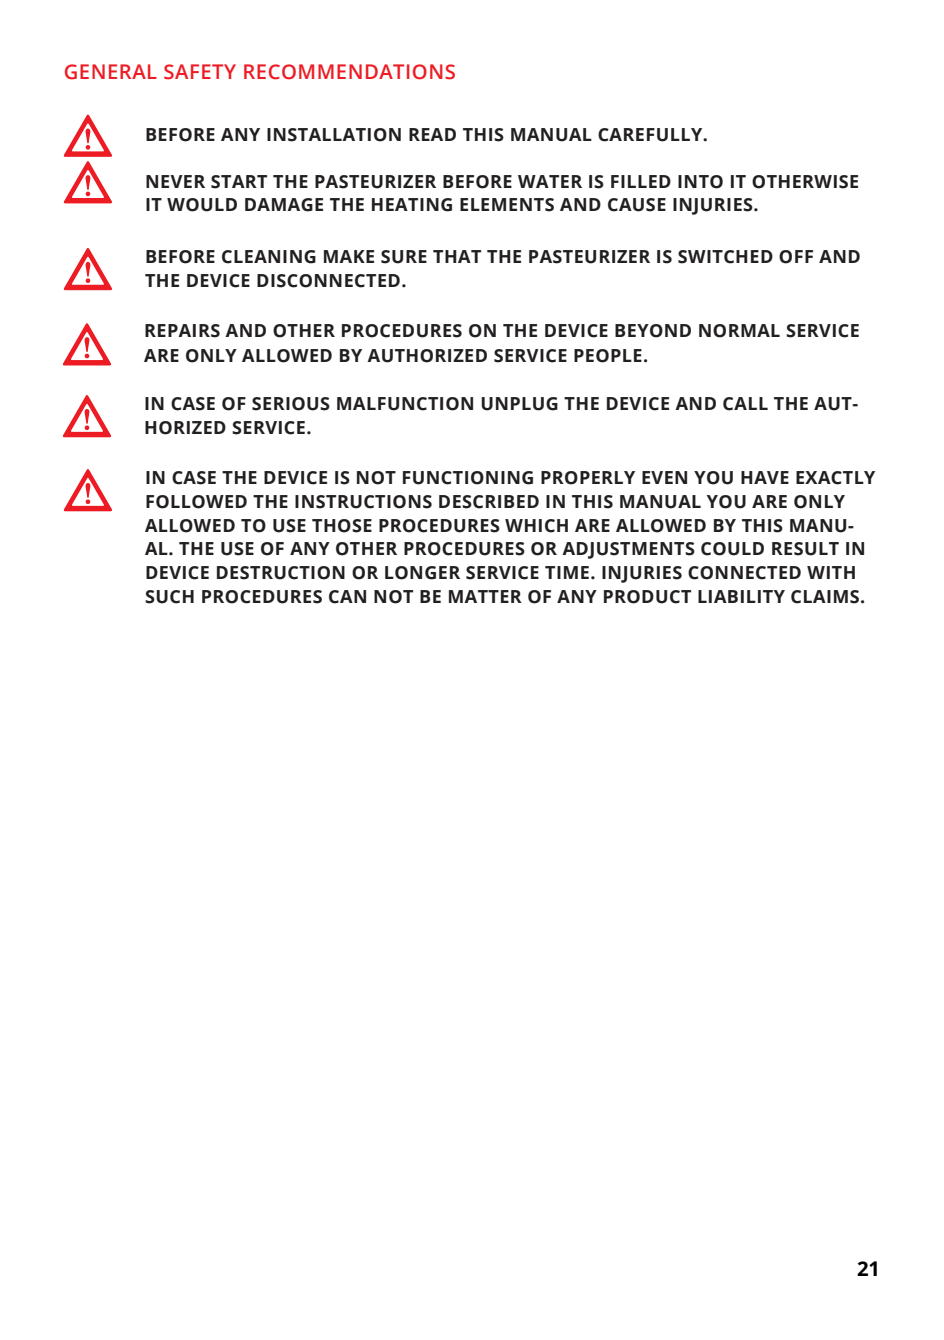  I want to click on SUCH, so click(169, 597).
